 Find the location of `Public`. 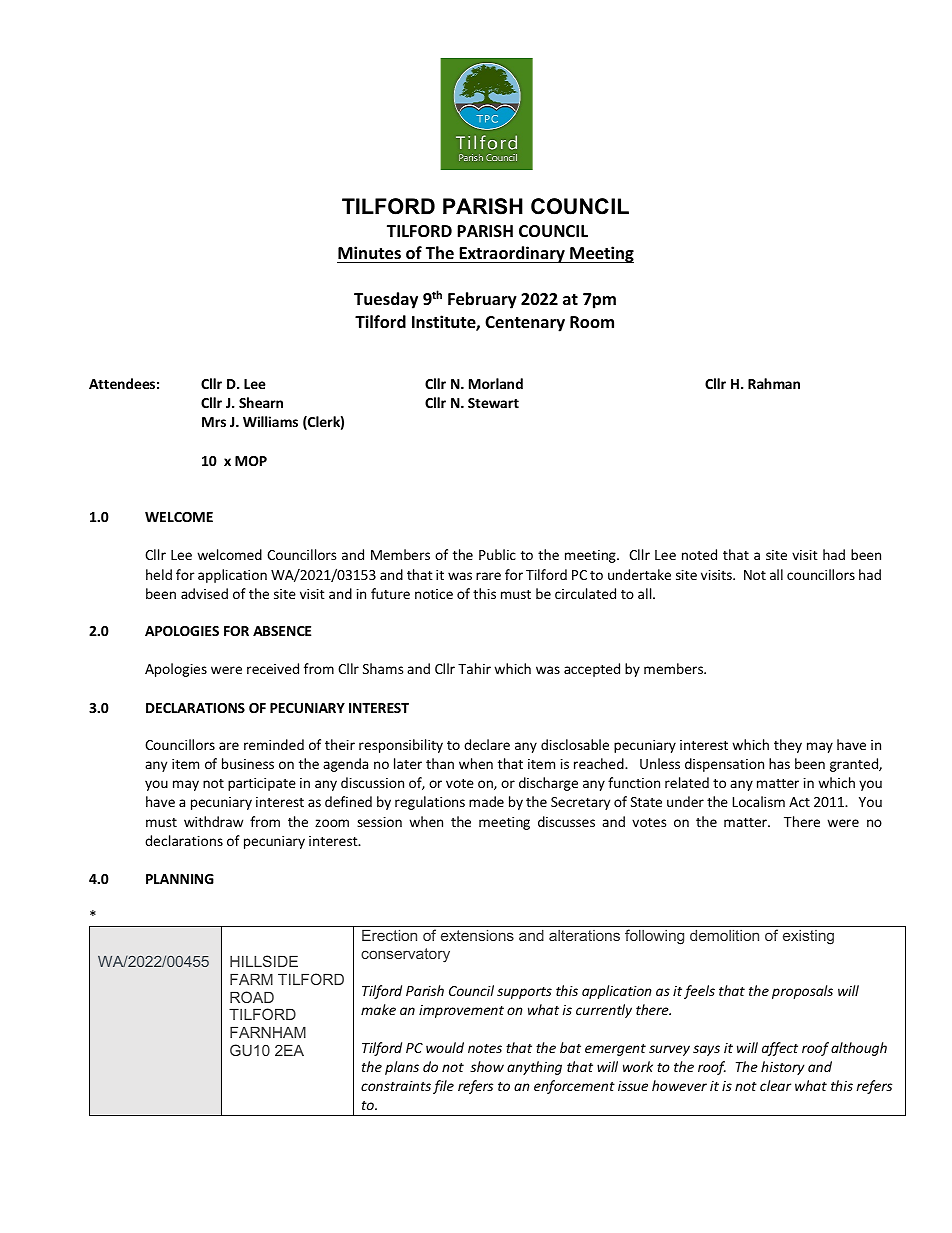

Public is located at coordinates (497, 554).
